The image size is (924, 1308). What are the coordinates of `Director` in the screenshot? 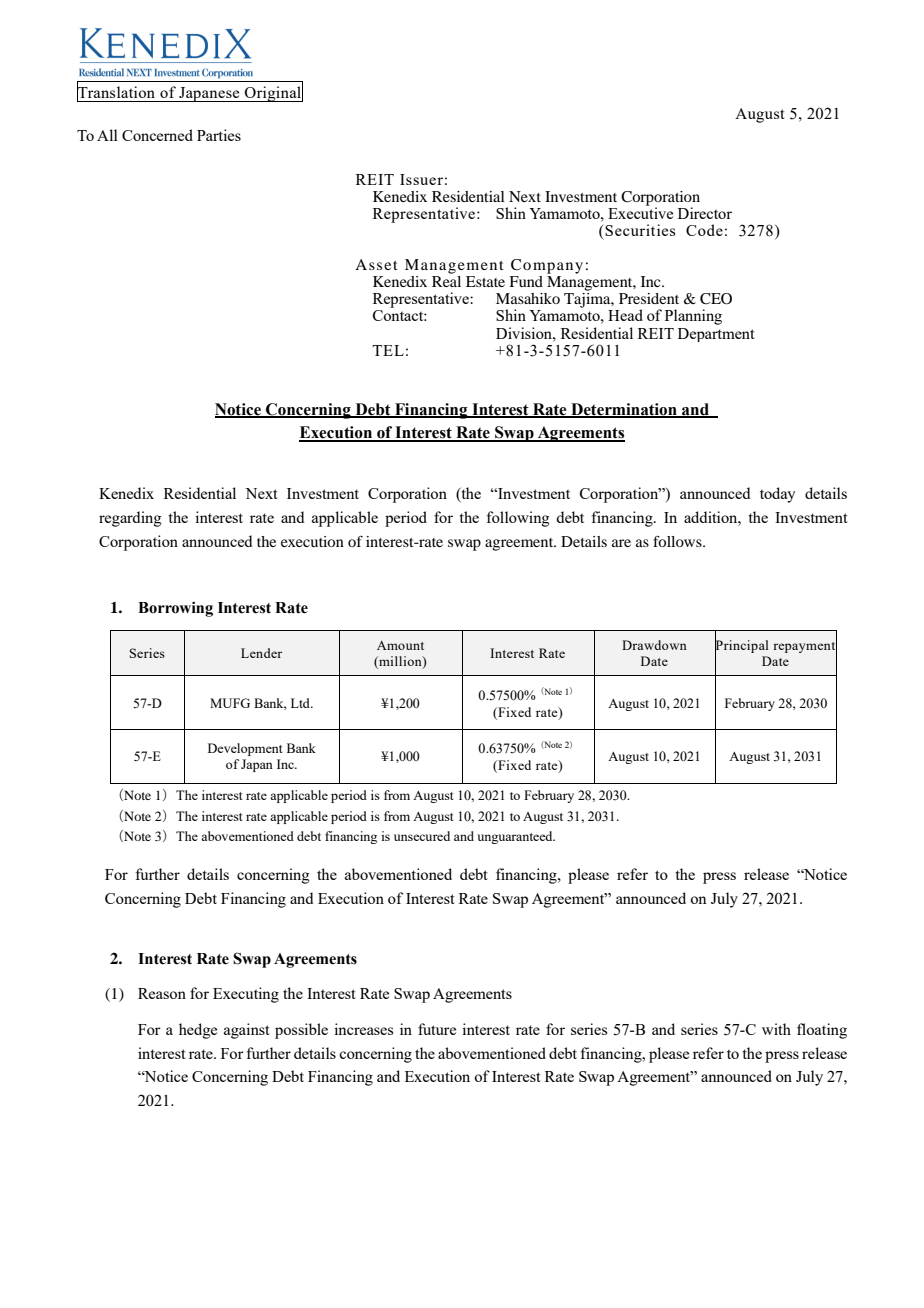 It's located at (705, 213).
